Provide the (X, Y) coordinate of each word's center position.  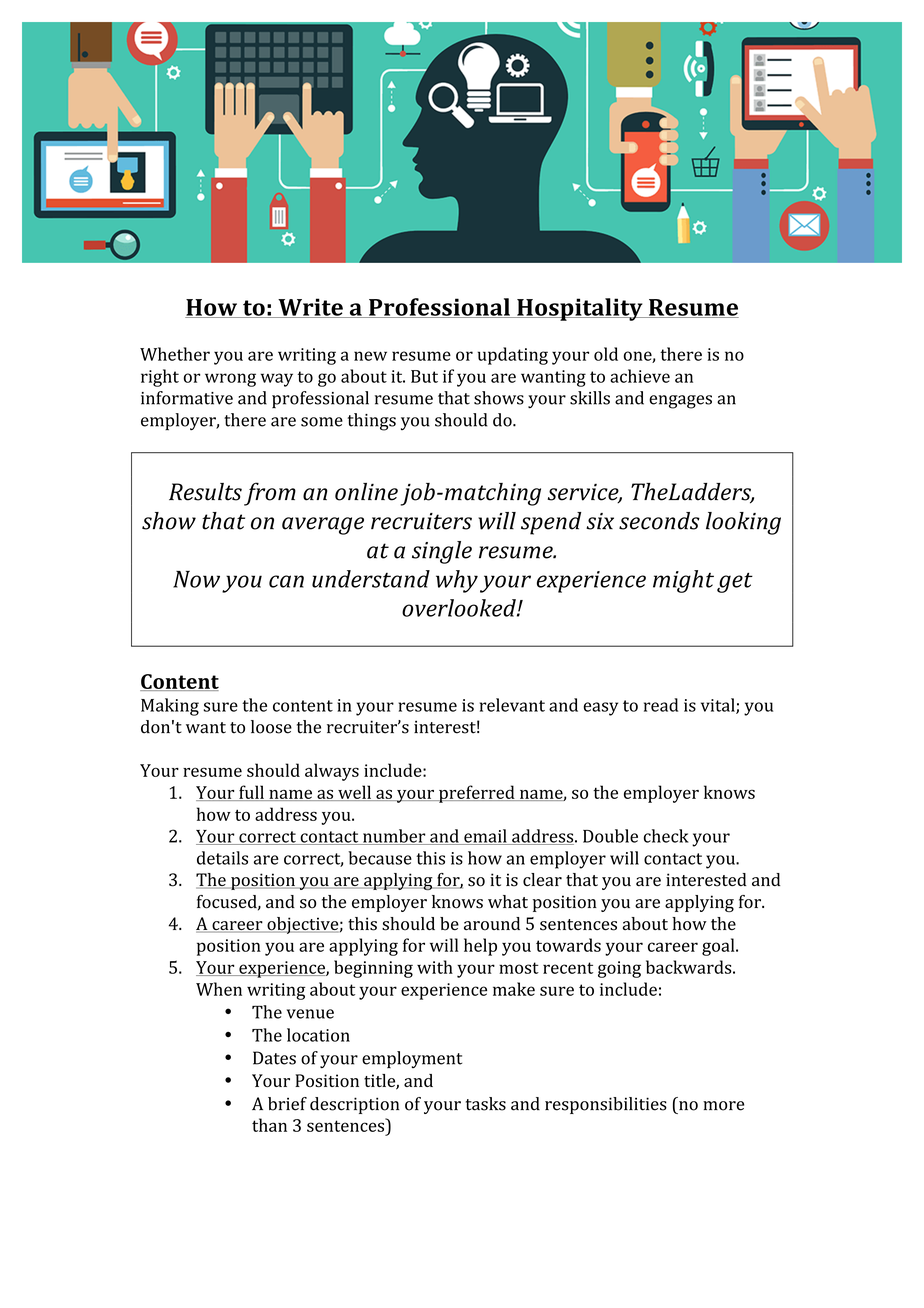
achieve (640, 376)
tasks (486, 1104)
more (723, 1106)
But (424, 376)
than (269, 1125)
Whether (175, 354)
